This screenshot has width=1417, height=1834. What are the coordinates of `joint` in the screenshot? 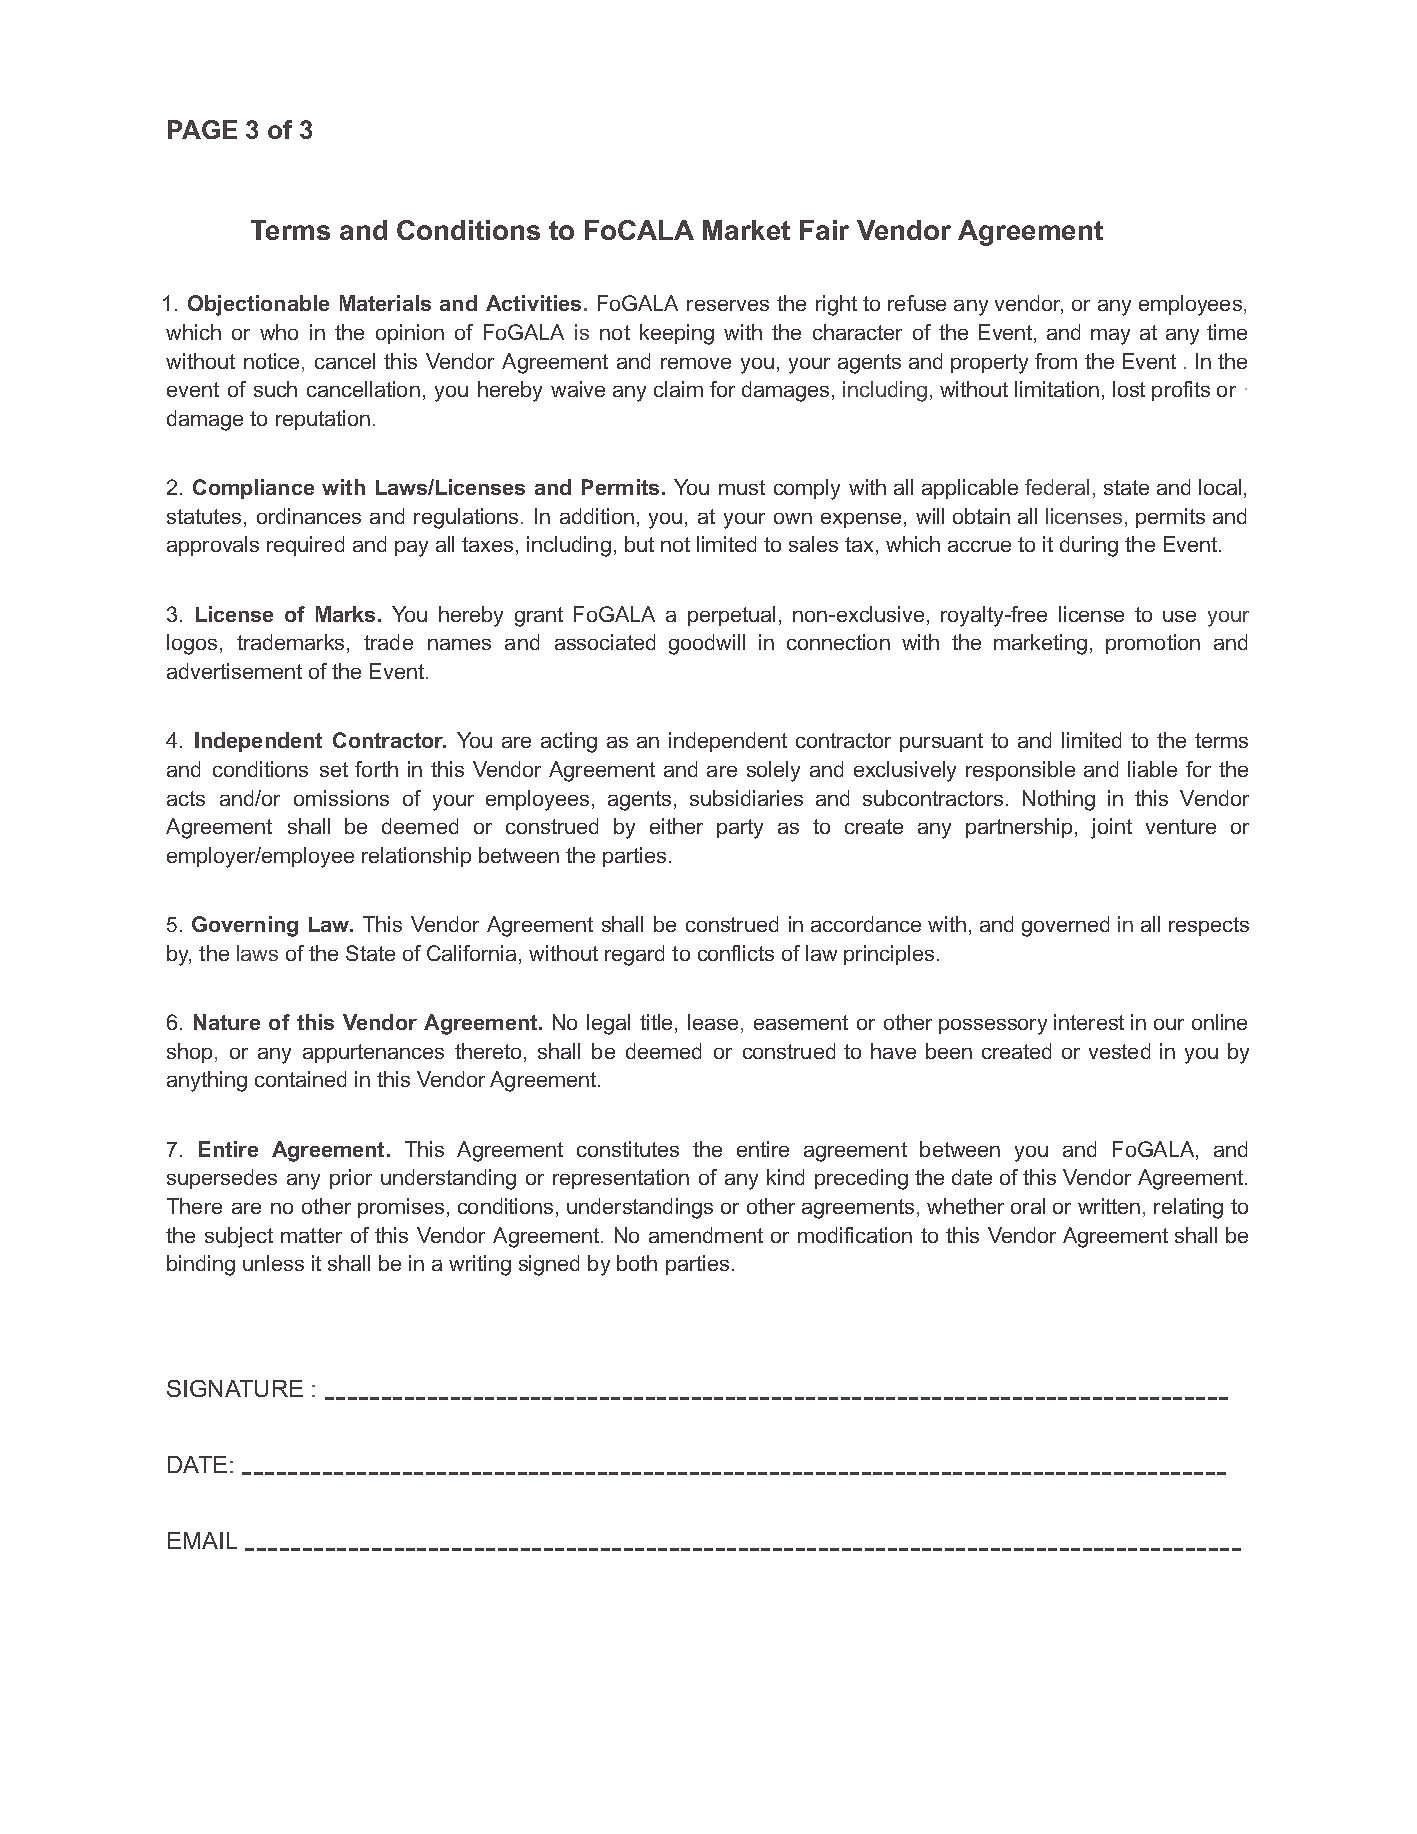 It's located at (1111, 828).
